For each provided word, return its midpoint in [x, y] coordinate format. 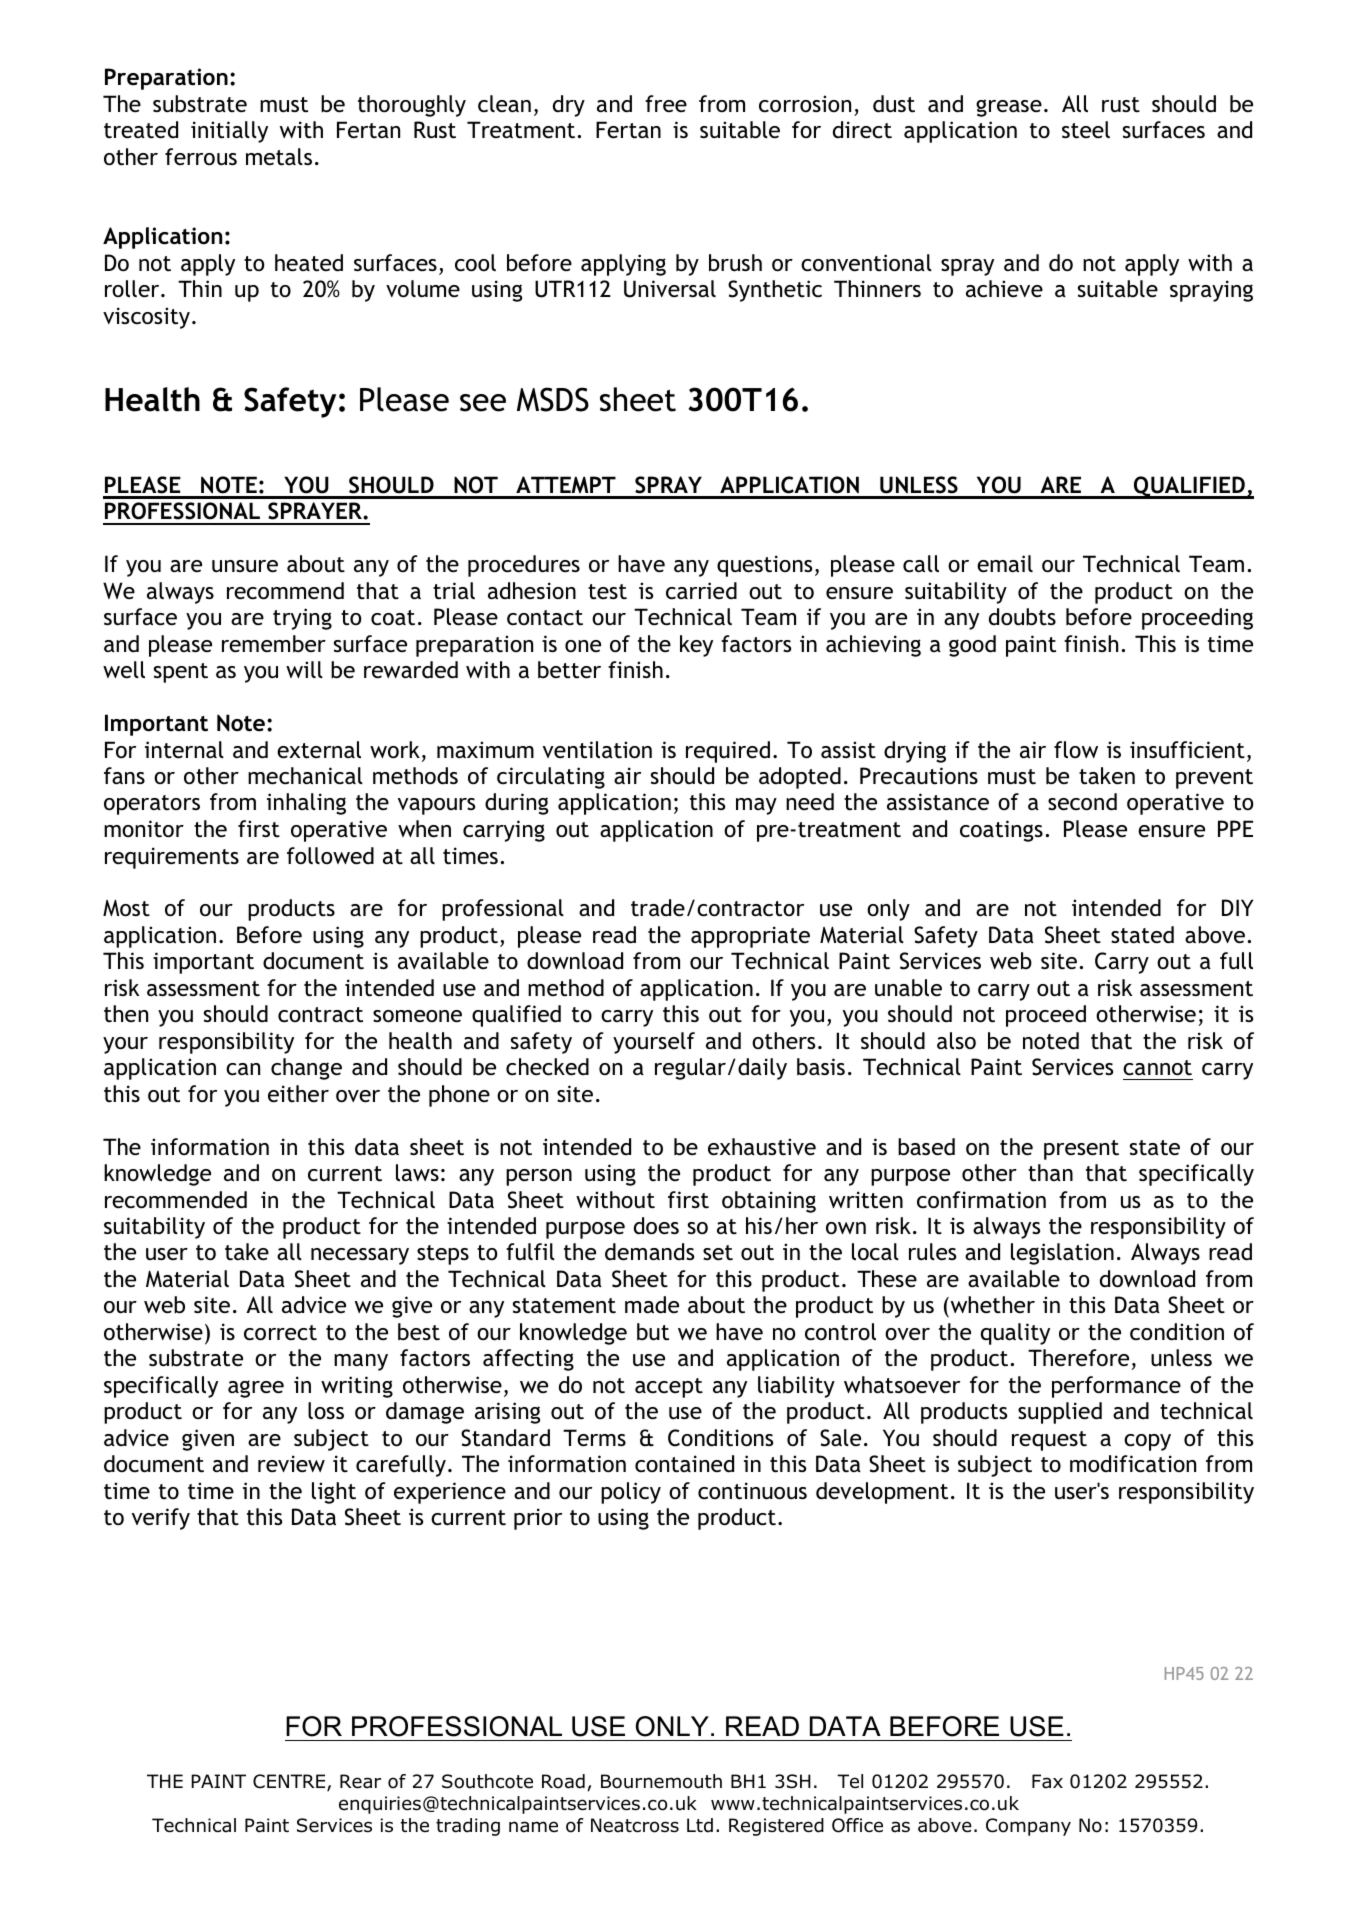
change [306, 1069]
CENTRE [290, 1782]
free [666, 104]
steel [1086, 130]
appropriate [750, 937]
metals [279, 157]
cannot [1157, 1068]
